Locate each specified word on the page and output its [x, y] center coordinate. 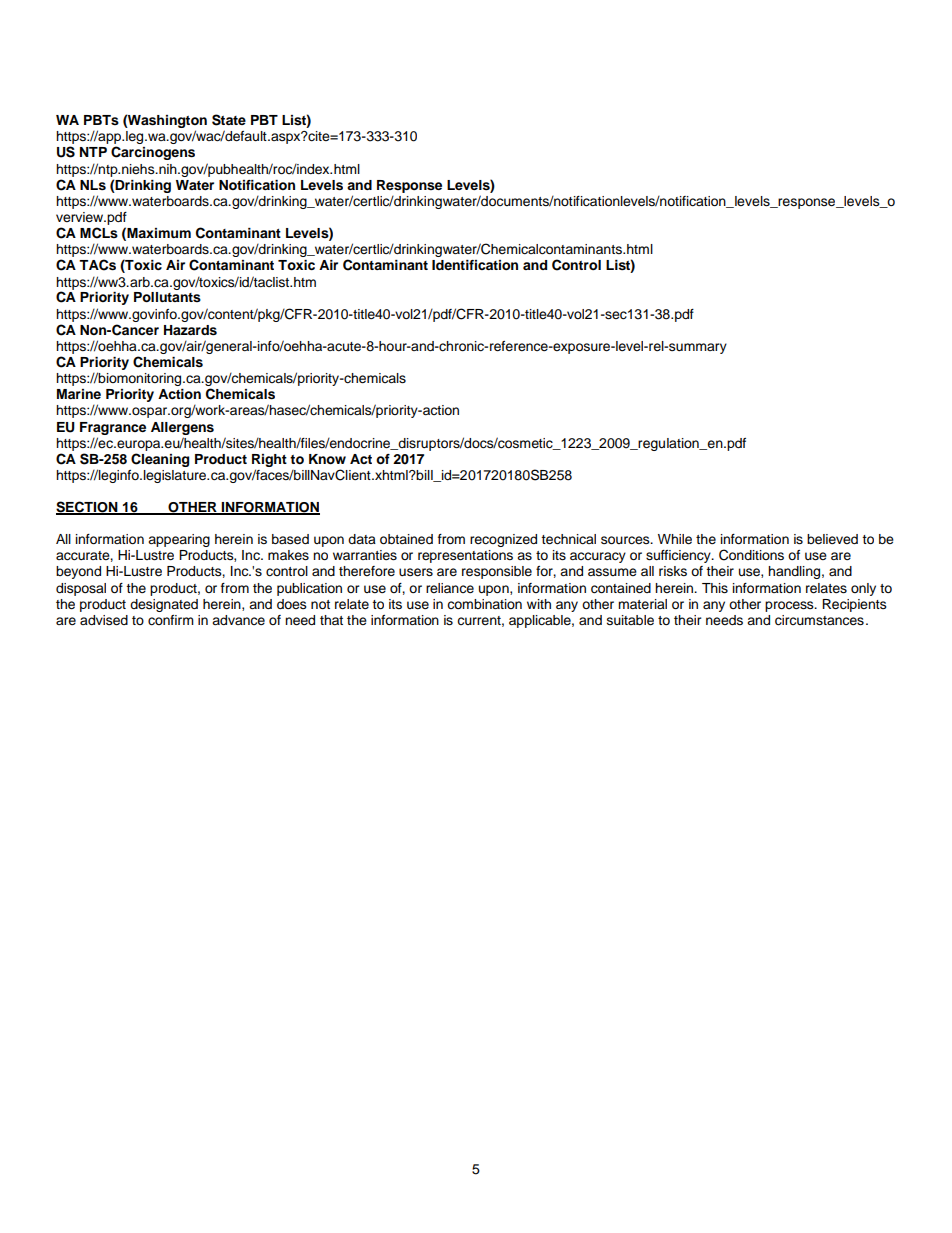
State [229, 120]
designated [164, 605]
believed [832, 539]
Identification [475, 265]
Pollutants [167, 297]
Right [269, 460]
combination [484, 604]
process [790, 606]
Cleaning [160, 460]
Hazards [190, 330]
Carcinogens [153, 153]
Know [327, 459]
